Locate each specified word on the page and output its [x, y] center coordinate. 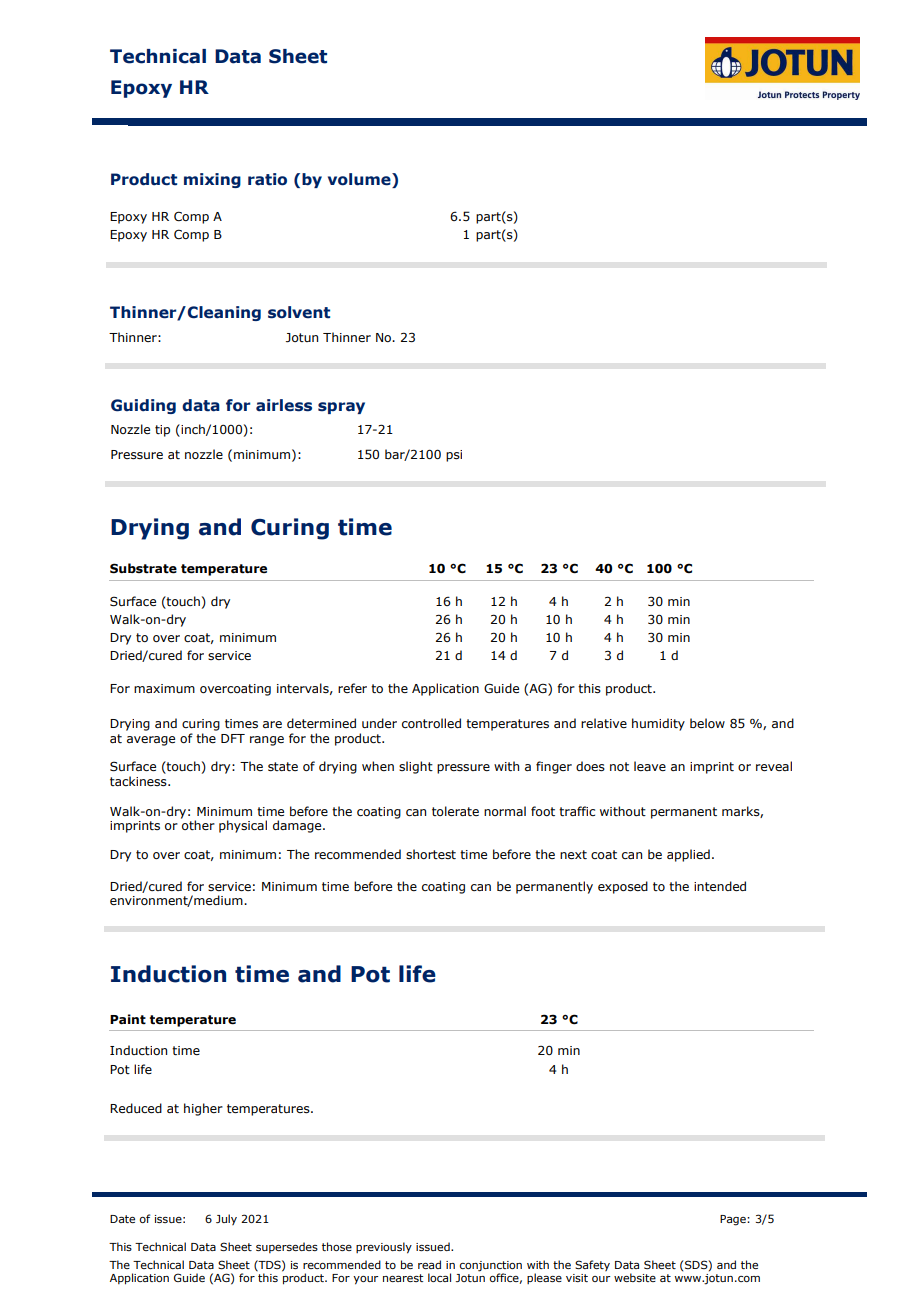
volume [360, 180]
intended [720, 886]
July [226, 1219]
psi [454, 456]
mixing [212, 180]
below [707, 723]
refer [352, 688]
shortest [431, 854]
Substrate [143, 568]
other [198, 824]
